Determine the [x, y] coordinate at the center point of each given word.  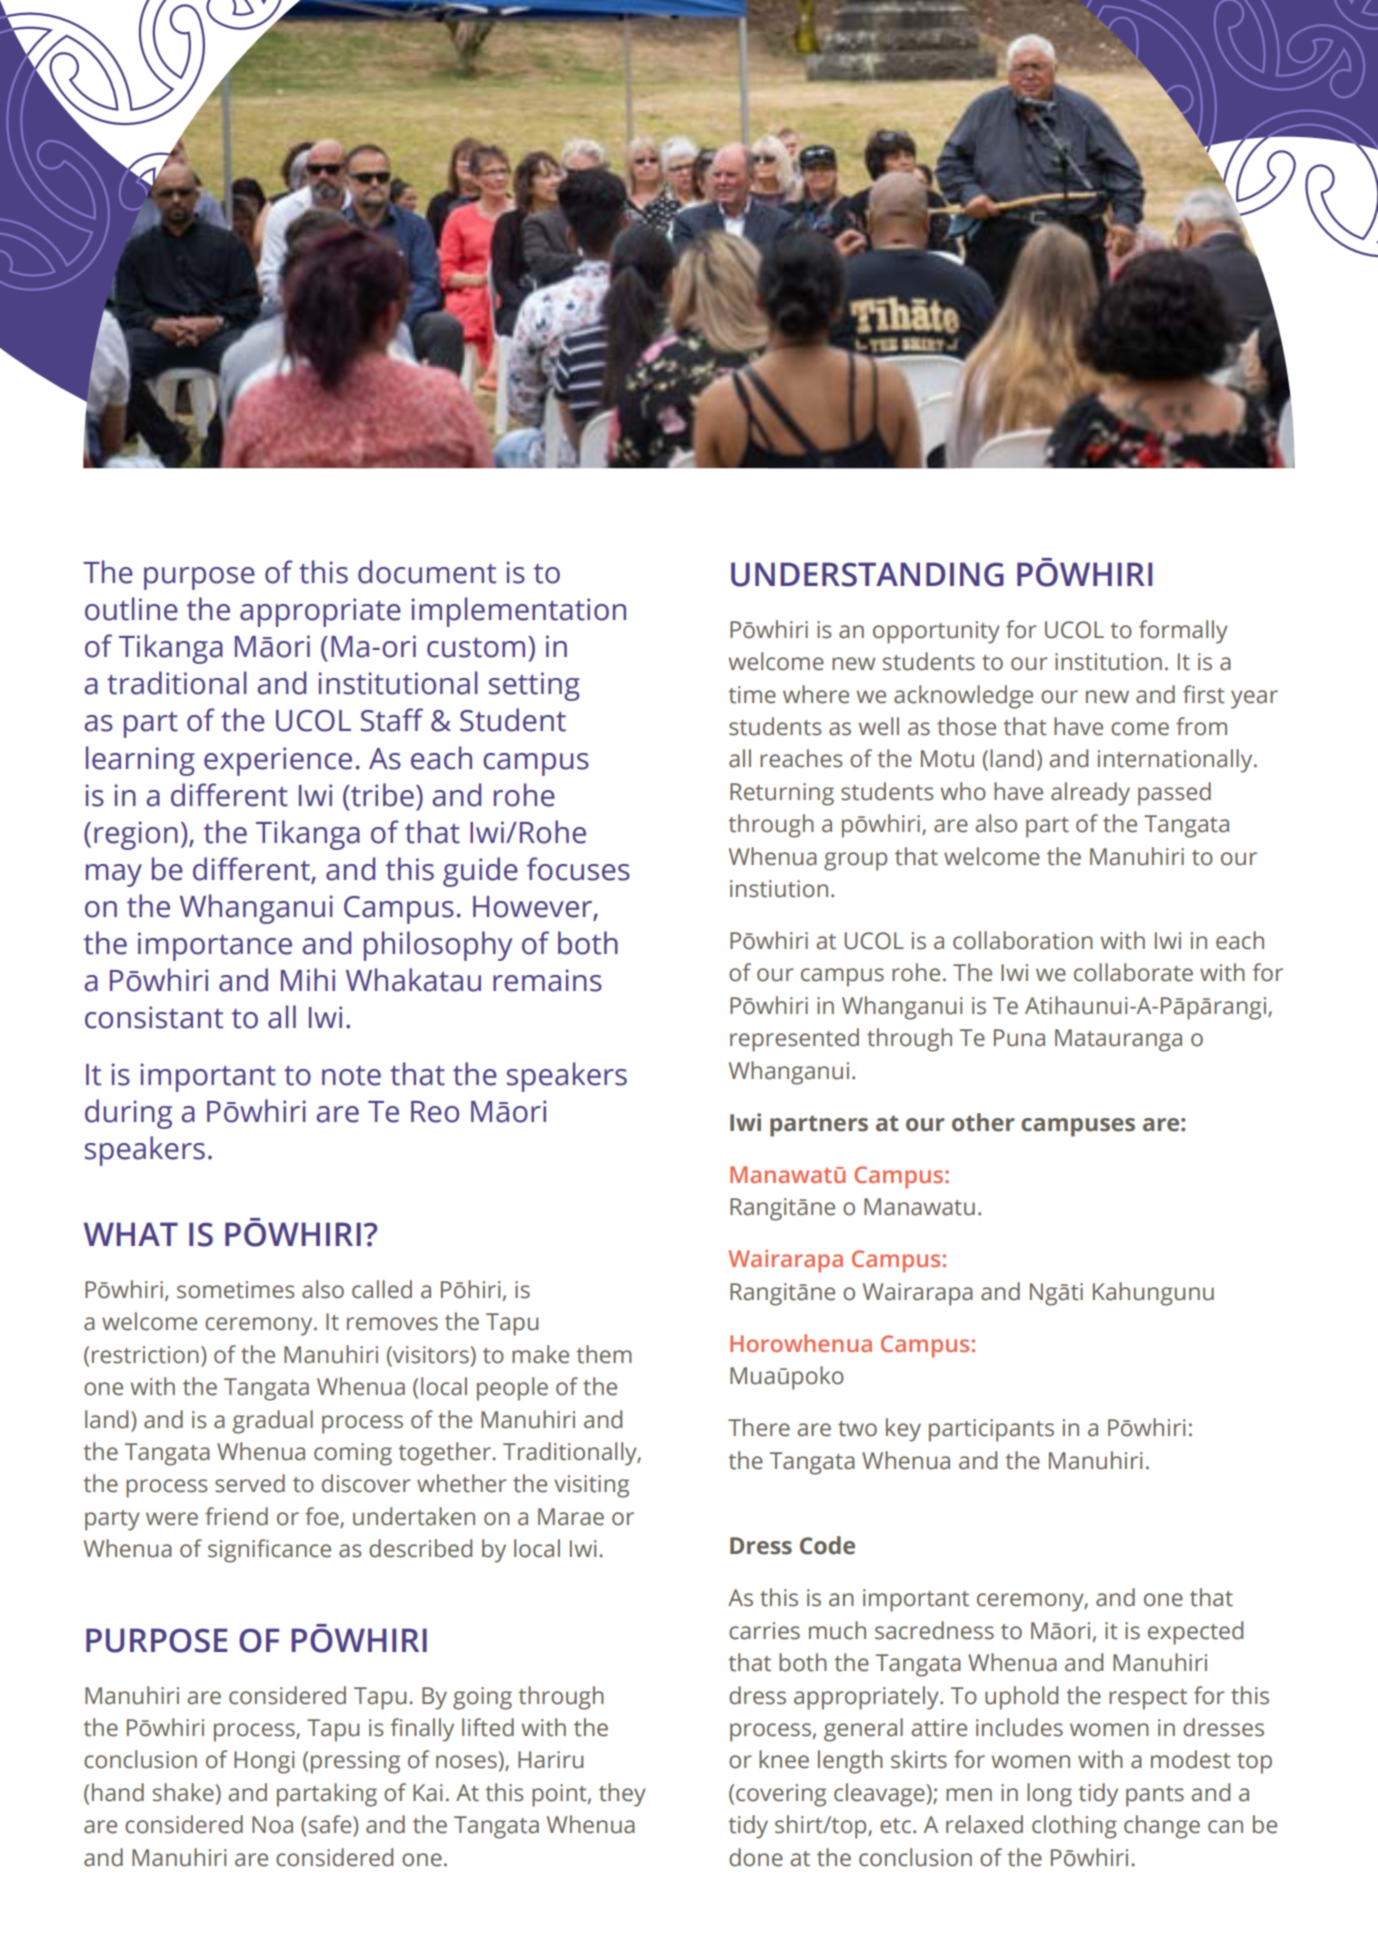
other [983, 1122]
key [903, 1430]
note [351, 1076]
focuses [578, 869]
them [604, 1354]
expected [1195, 1633]
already [1090, 794]
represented [794, 1040]
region [136, 835]
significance [269, 1551]
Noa [272, 1825]
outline [131, 609]
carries [764, 1631]
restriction [145, 1355]
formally [1183, 632]
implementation [519, 612]
